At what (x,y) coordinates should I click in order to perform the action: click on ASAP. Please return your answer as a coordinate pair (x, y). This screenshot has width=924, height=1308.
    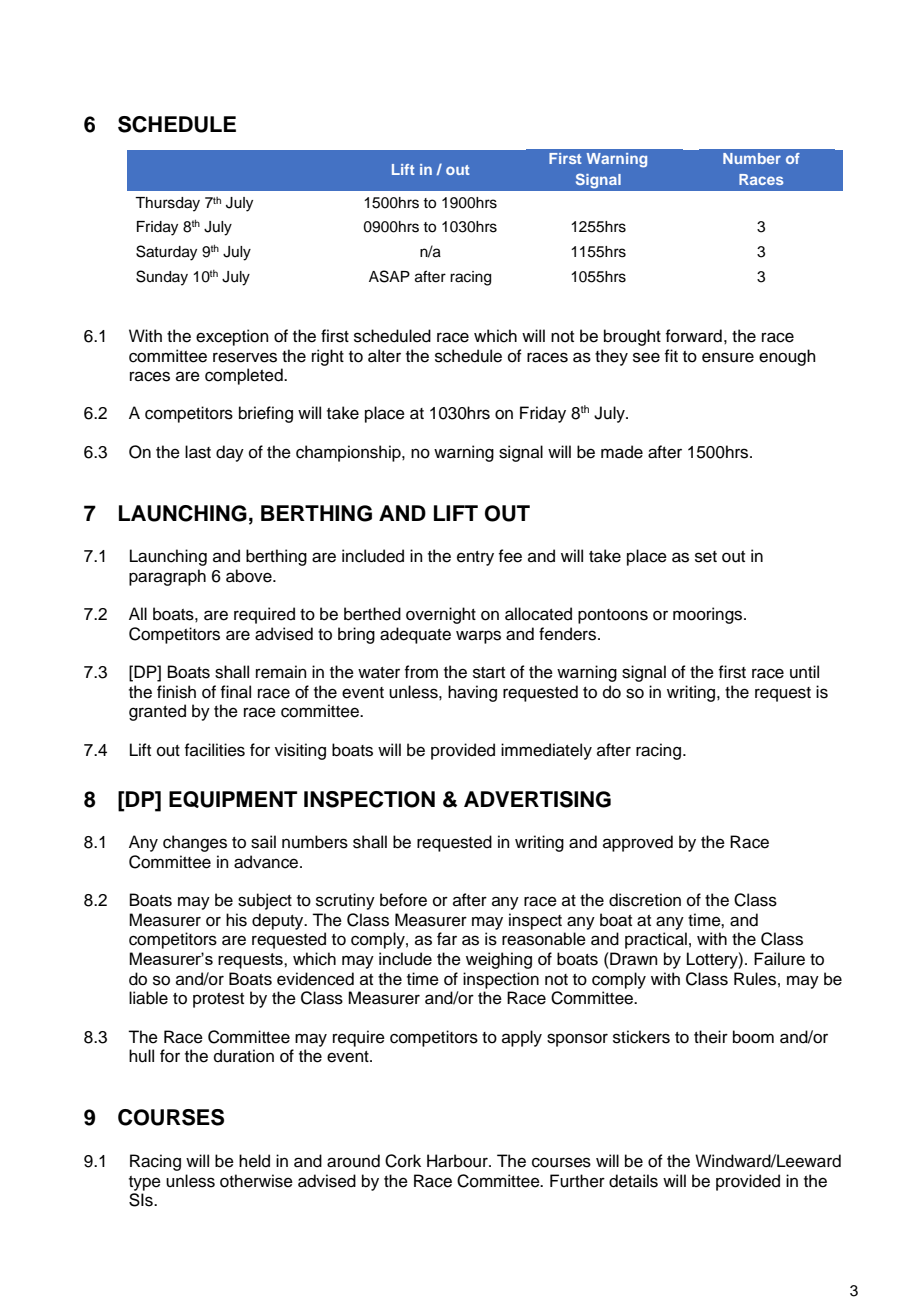
    Looking at the image, I should click on (389, 276).
